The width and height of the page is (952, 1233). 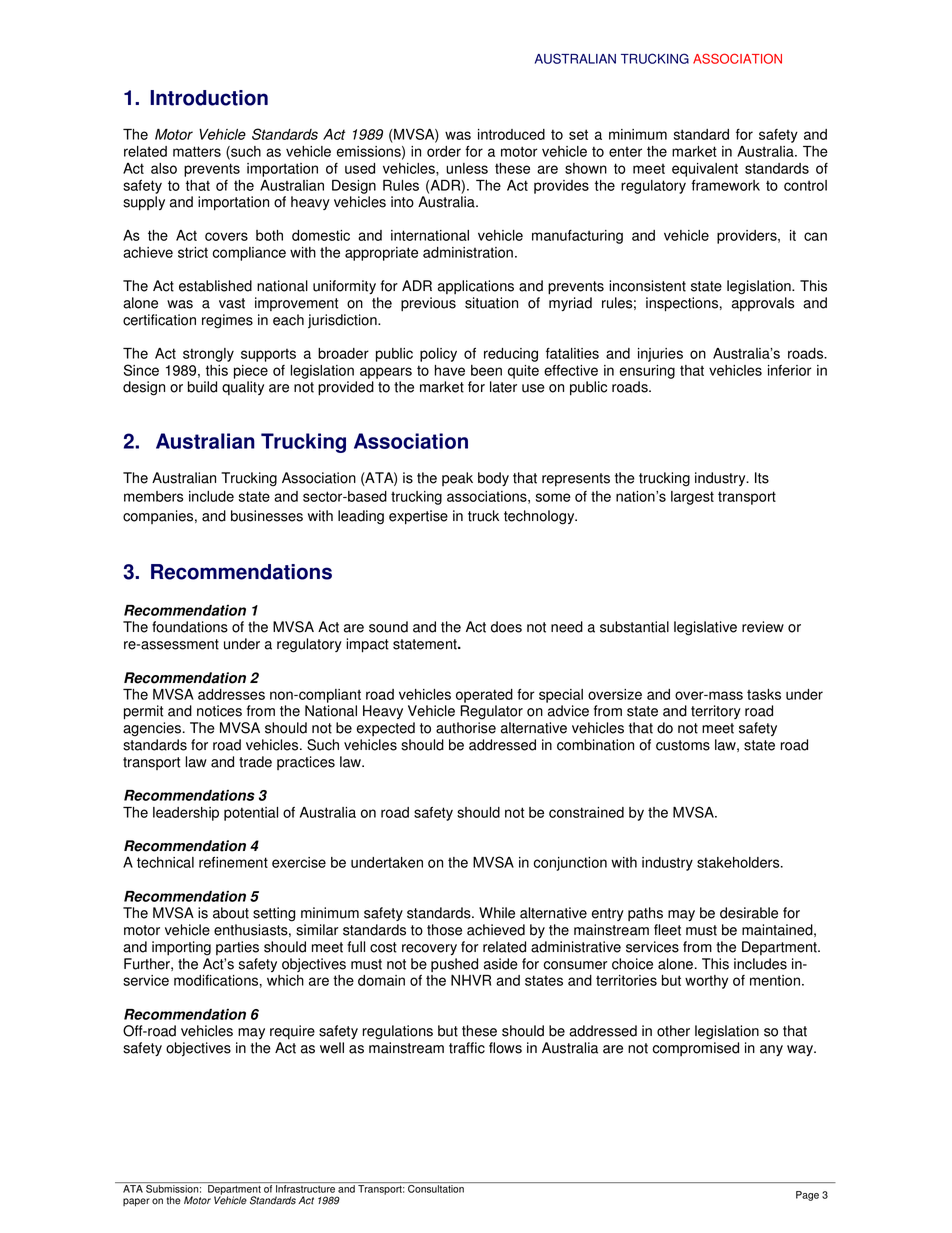 I want to click on Consultation, so click(x=436, y=1189).
